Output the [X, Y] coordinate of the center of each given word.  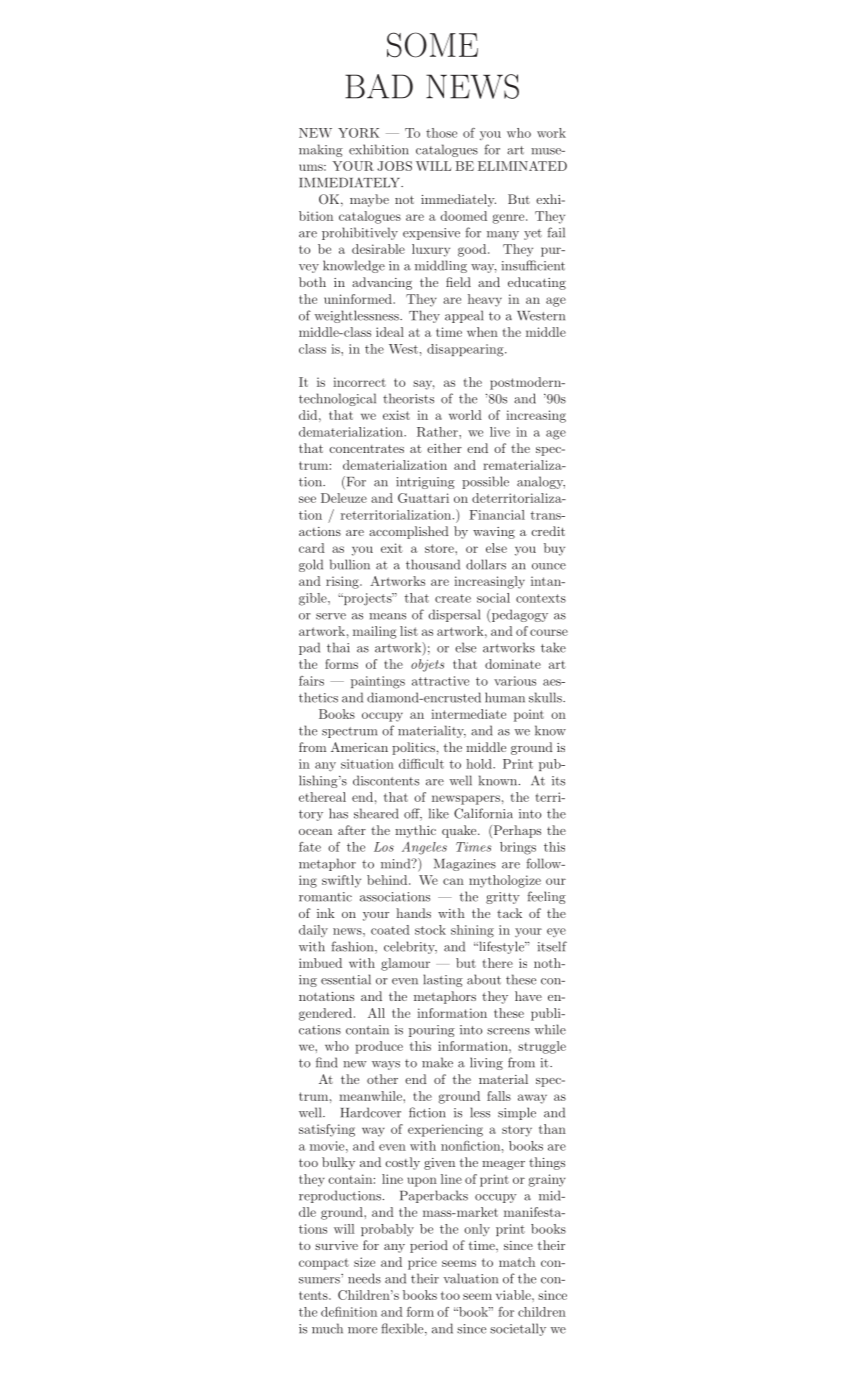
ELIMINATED [522, 166]
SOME [432, 45]
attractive [440, 681]
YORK [358, 133]
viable [514, 1295]
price [422, 1263]
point [529, 715]
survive [336, 1245]
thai [338, 647]
